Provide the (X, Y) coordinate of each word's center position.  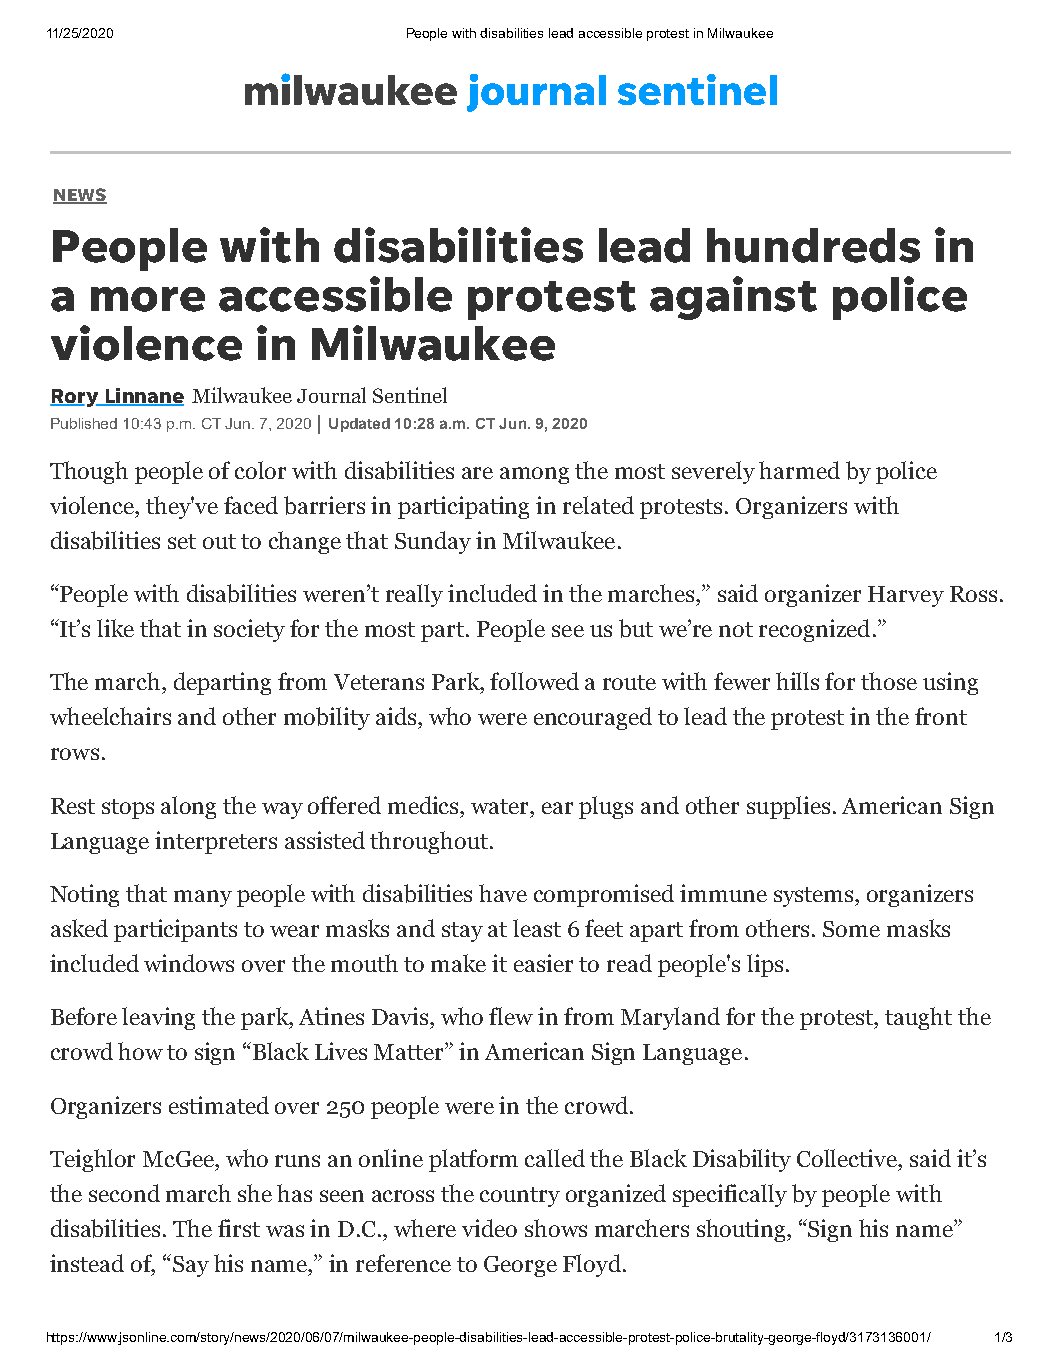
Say (191, 1266)
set (182, 541)
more (148, 299)
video (489, 1228)
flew (511, 1016)
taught (918, 1018)
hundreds (813, 245)
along (188, 807)
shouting (743, 1230)
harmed (799, 470)
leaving (158, 1018)
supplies (788, 807)
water (501, 806)
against (733, 298)
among (534, 475)
